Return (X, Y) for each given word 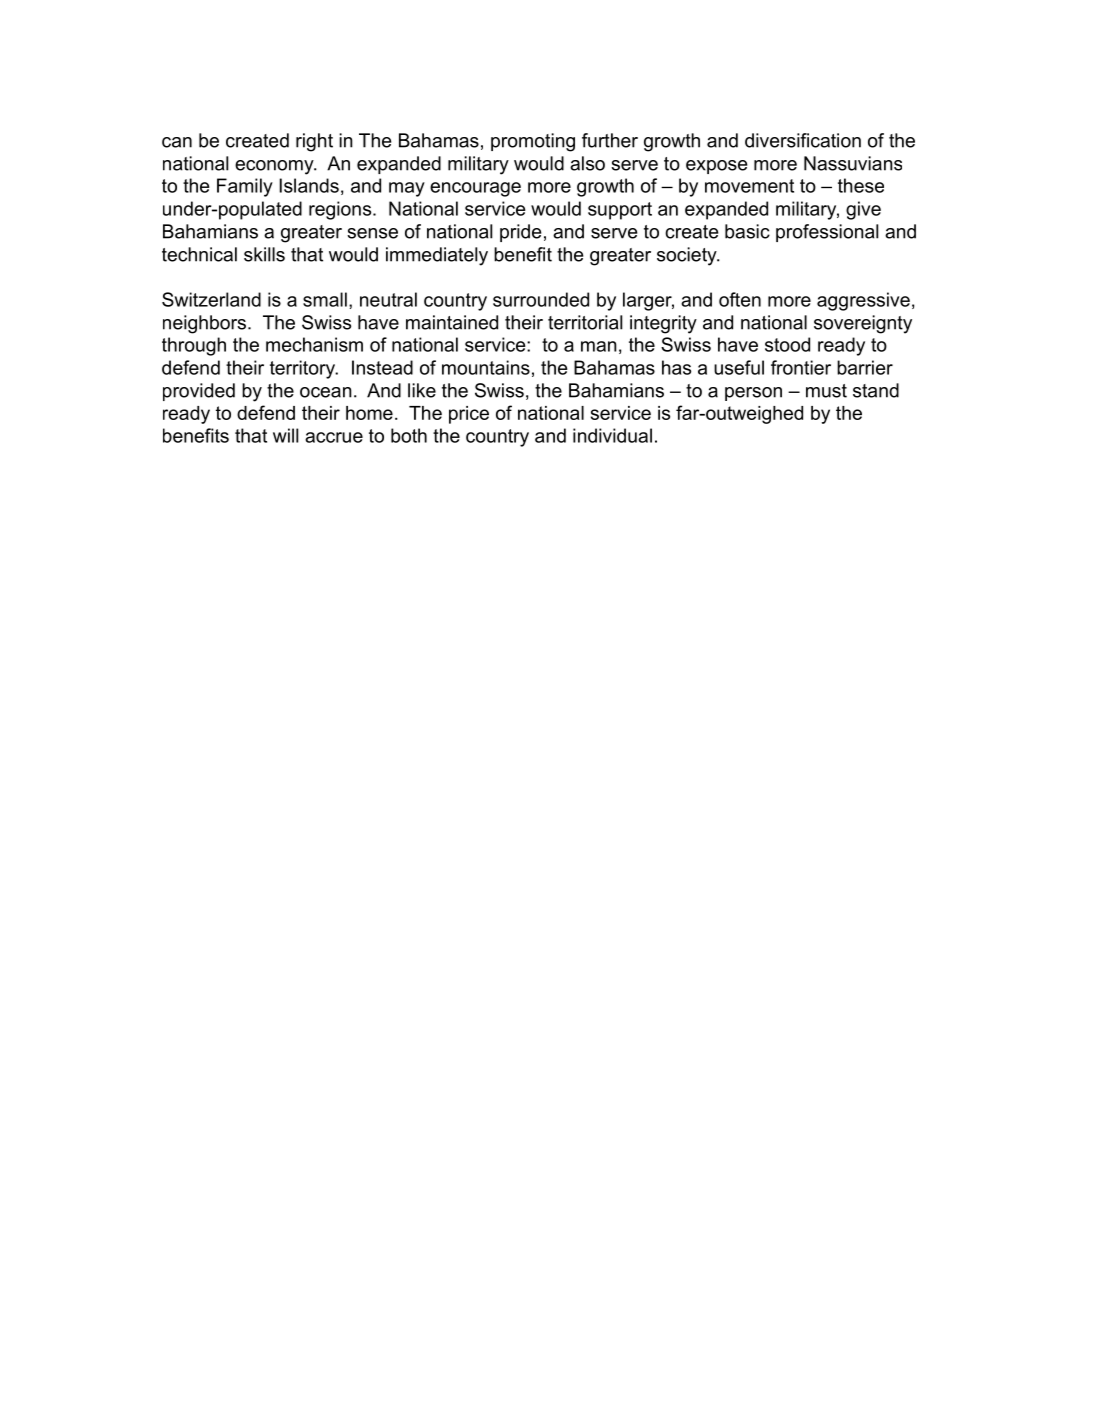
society (688, 256)
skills (264, 254)
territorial (585, 322)
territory (303, 369)
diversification (803, 140)
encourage (475, 189)
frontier (801, 367)
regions (341, 210)
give (863, 210)
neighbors (204, 324)
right (314, 142)
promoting (533, 142)
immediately (437, 256)
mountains (486, 367)
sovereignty (863, 324)
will (285, 435)
